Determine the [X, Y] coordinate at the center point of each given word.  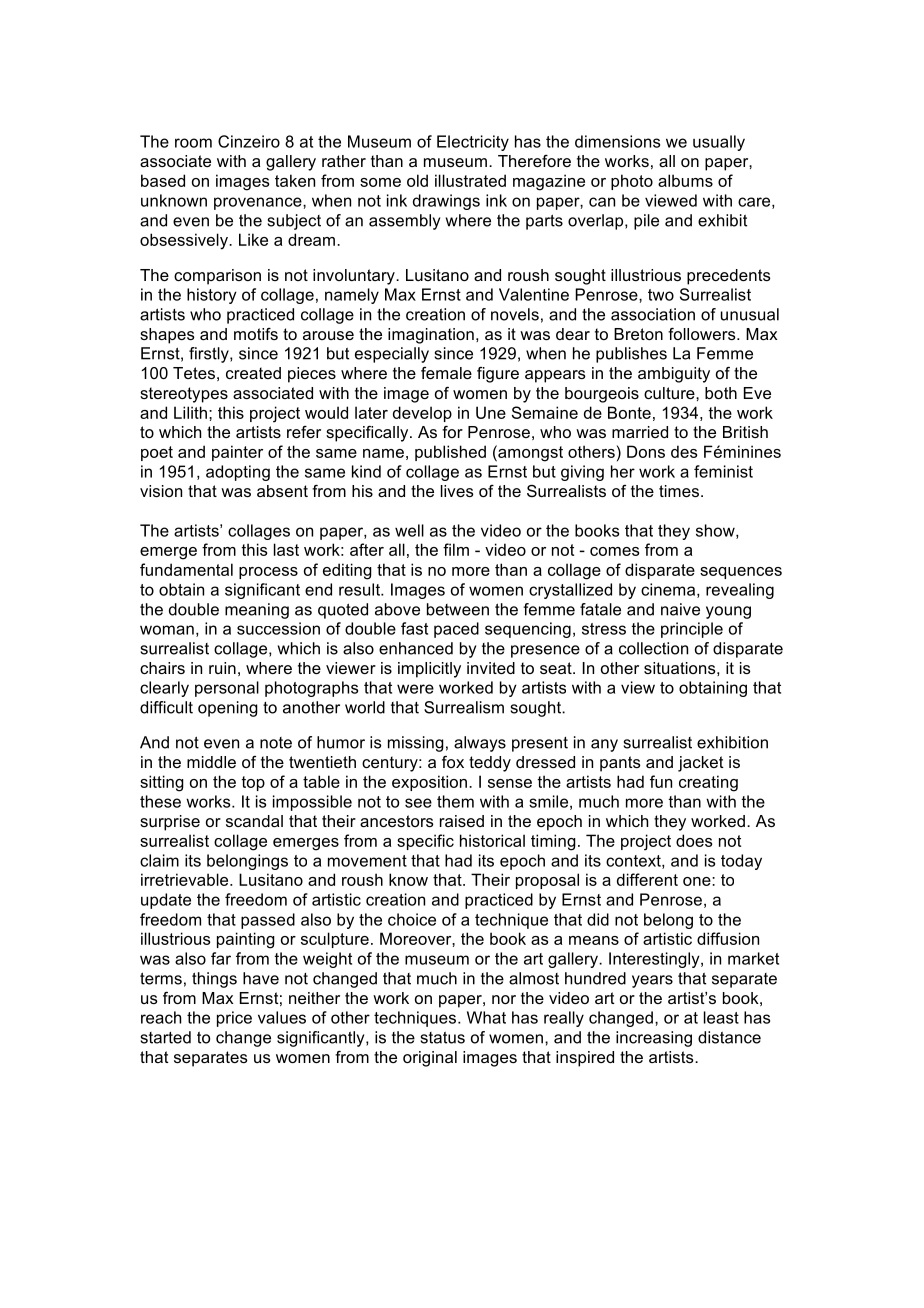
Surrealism [464, 707]
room [193, 143]
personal [227, 689]
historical [492, 840]
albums [685, 180]
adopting [238, 473]
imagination [431, 336]
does [694, 840]
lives [457, 491]
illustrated [470, 180]
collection [653, 648]
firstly [210, 355]
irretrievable [186, 879]
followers [703, 334]
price [234, 1019]
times [679, 491]
